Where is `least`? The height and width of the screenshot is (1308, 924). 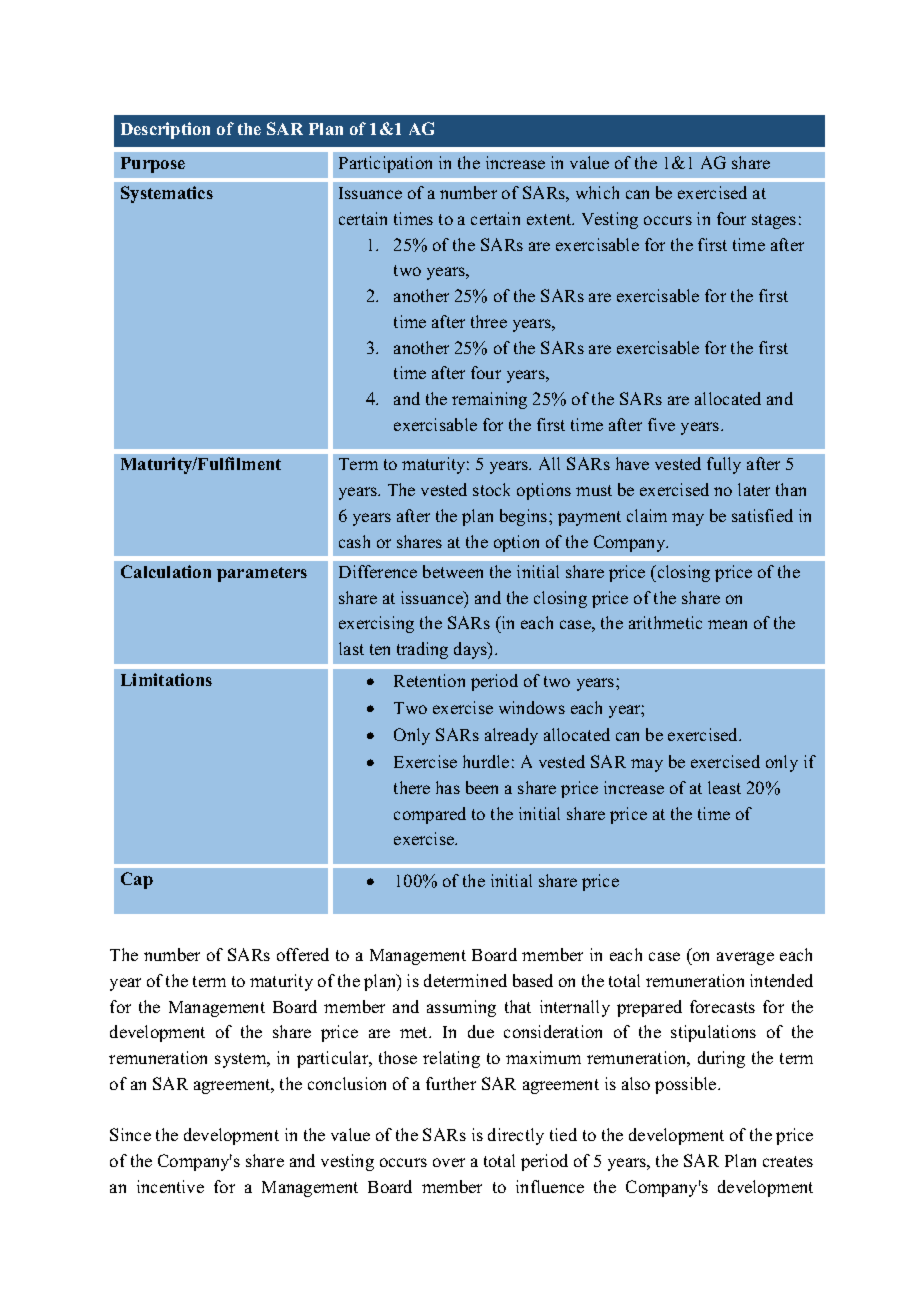 least is located at coordinates (724, 787).
